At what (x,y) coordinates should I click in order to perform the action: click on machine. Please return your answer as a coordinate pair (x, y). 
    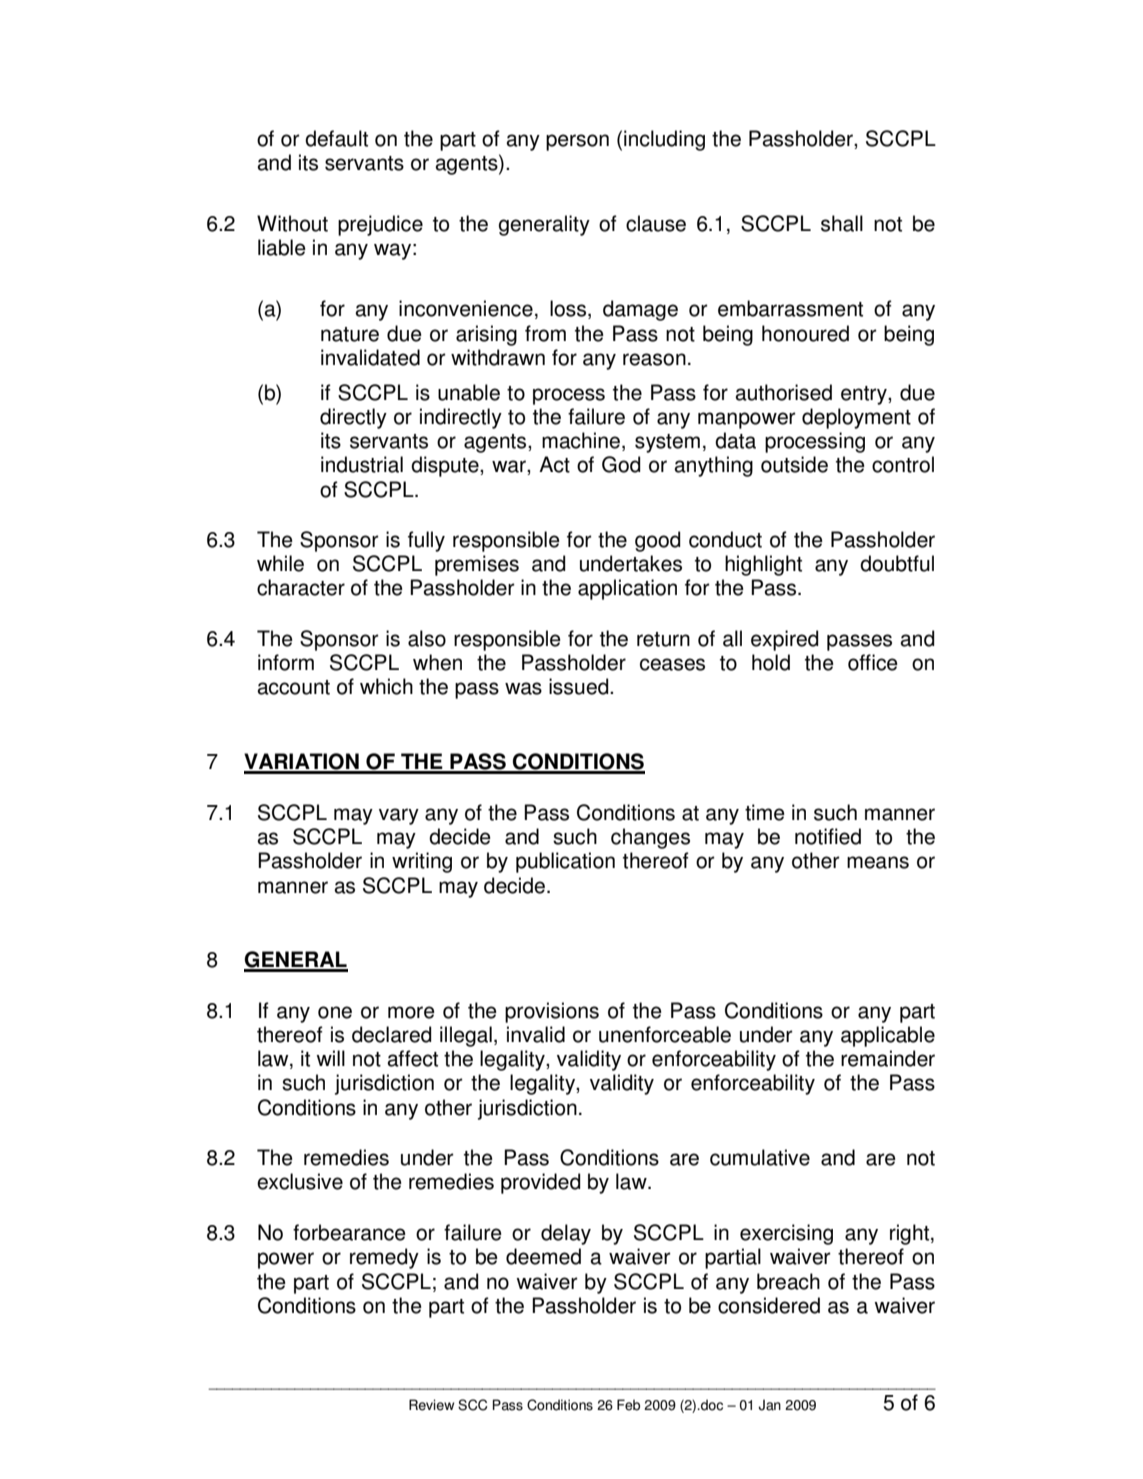
    Looking at the image, I should click on (581, 440).
